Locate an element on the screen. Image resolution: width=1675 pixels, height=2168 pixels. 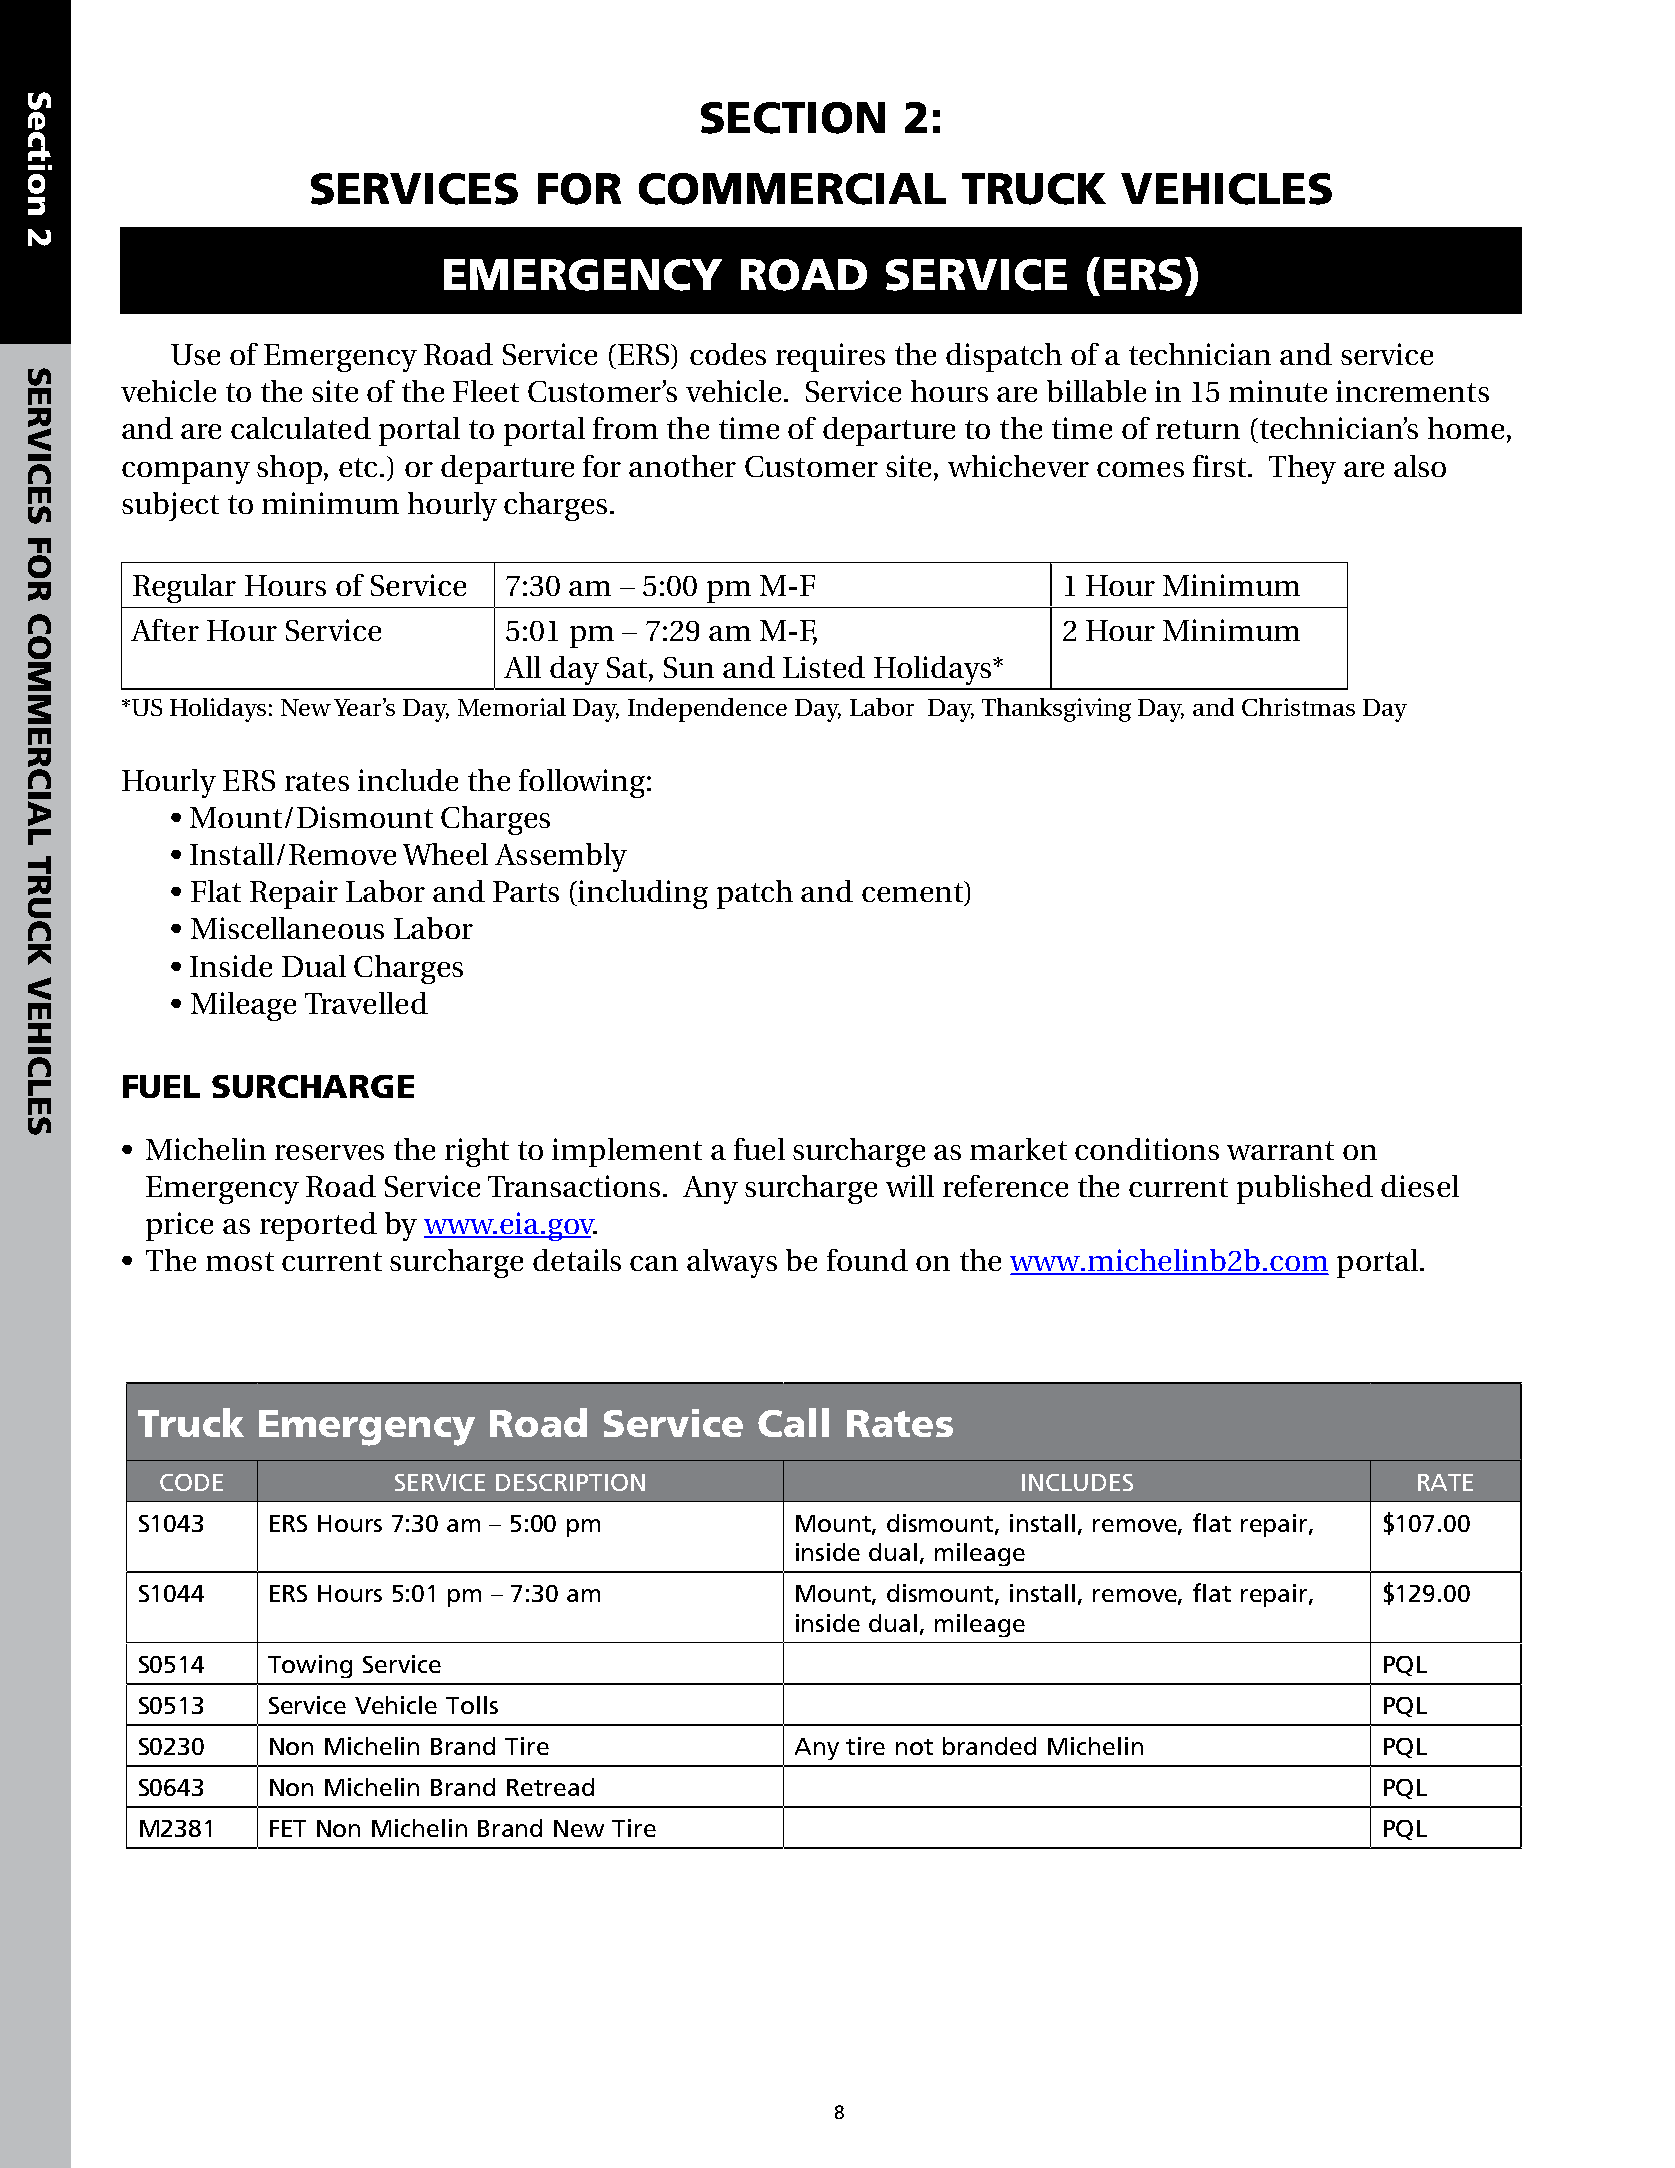
published is located at coordinates (1305, 1189).
